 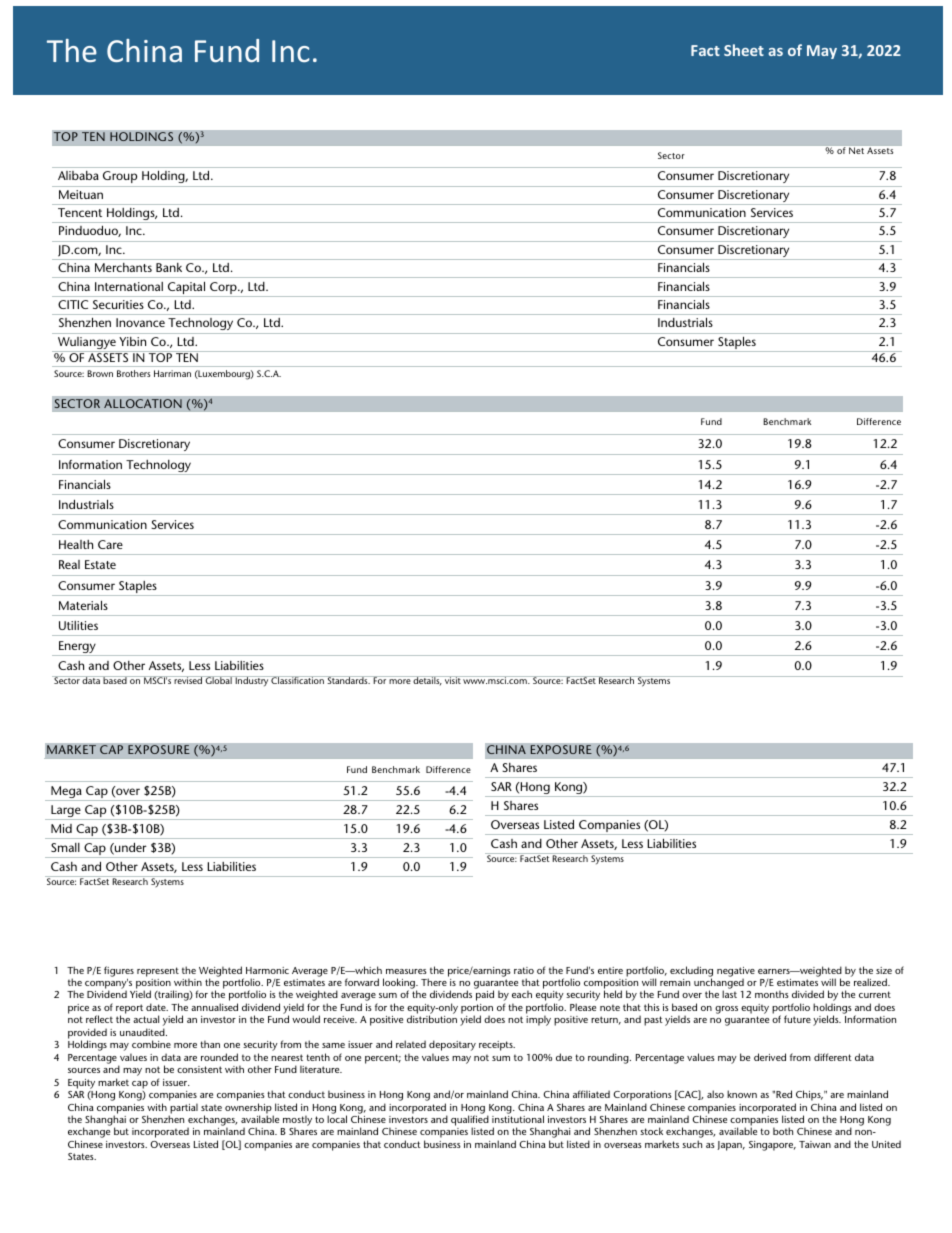 I want to click on Sheet, so click(x=744, y=50).
